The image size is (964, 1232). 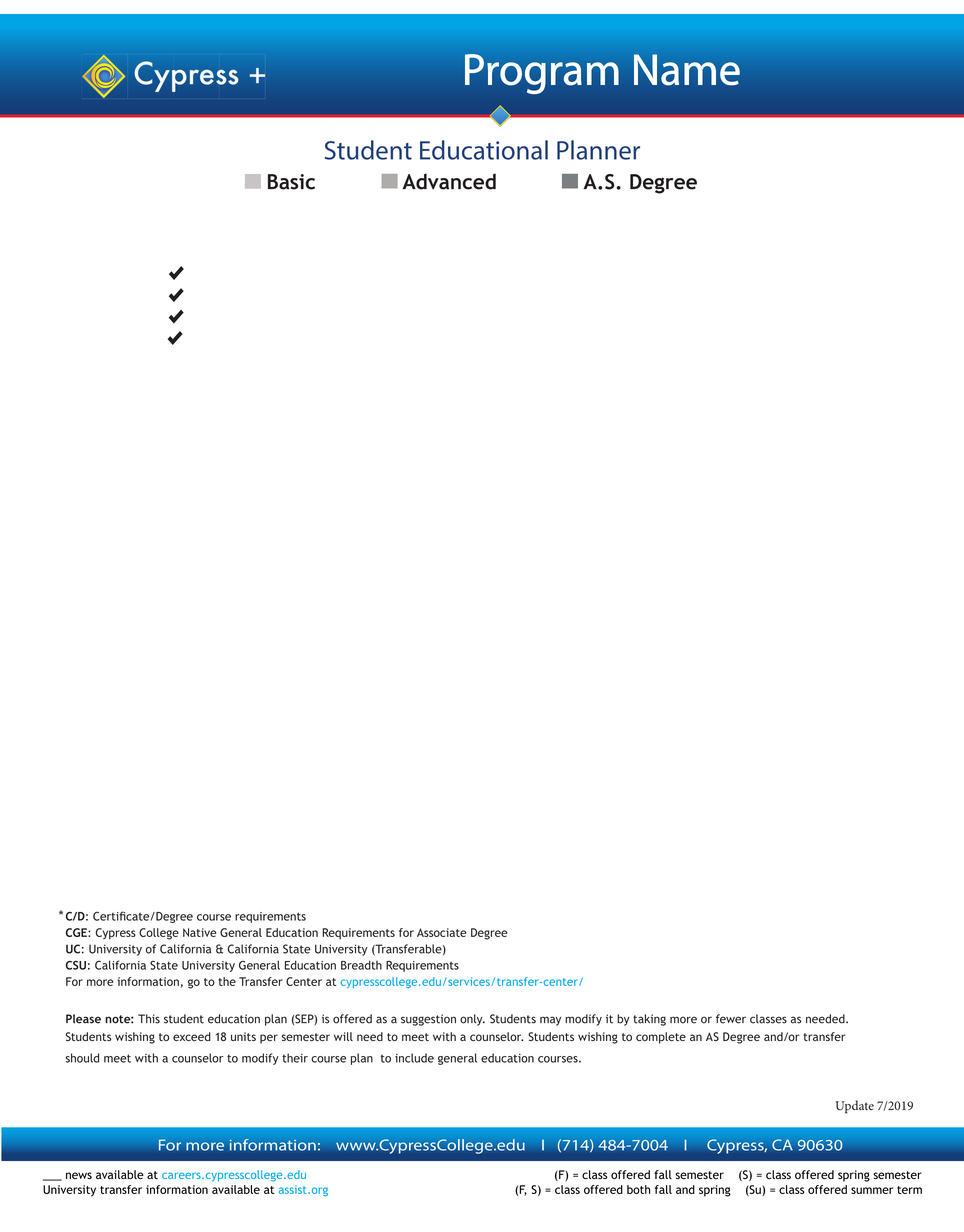 I want to click on Basic, so click(x=291, y=182).
